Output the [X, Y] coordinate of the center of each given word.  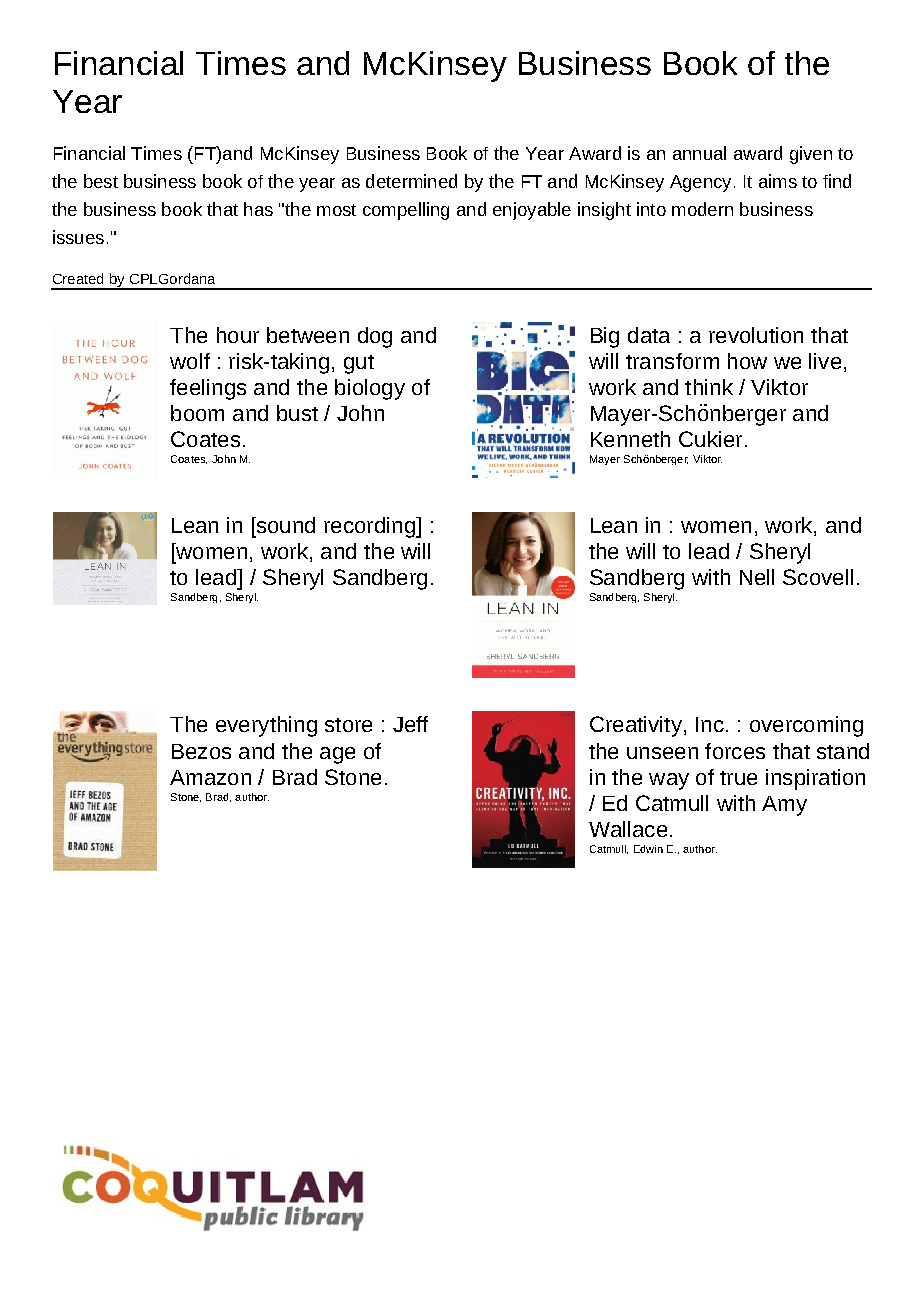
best [101, 181]
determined [411, 181]
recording [370, 527]
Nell [757, 577]
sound [284, 525]
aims [778, 181]
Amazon [210, 777]
